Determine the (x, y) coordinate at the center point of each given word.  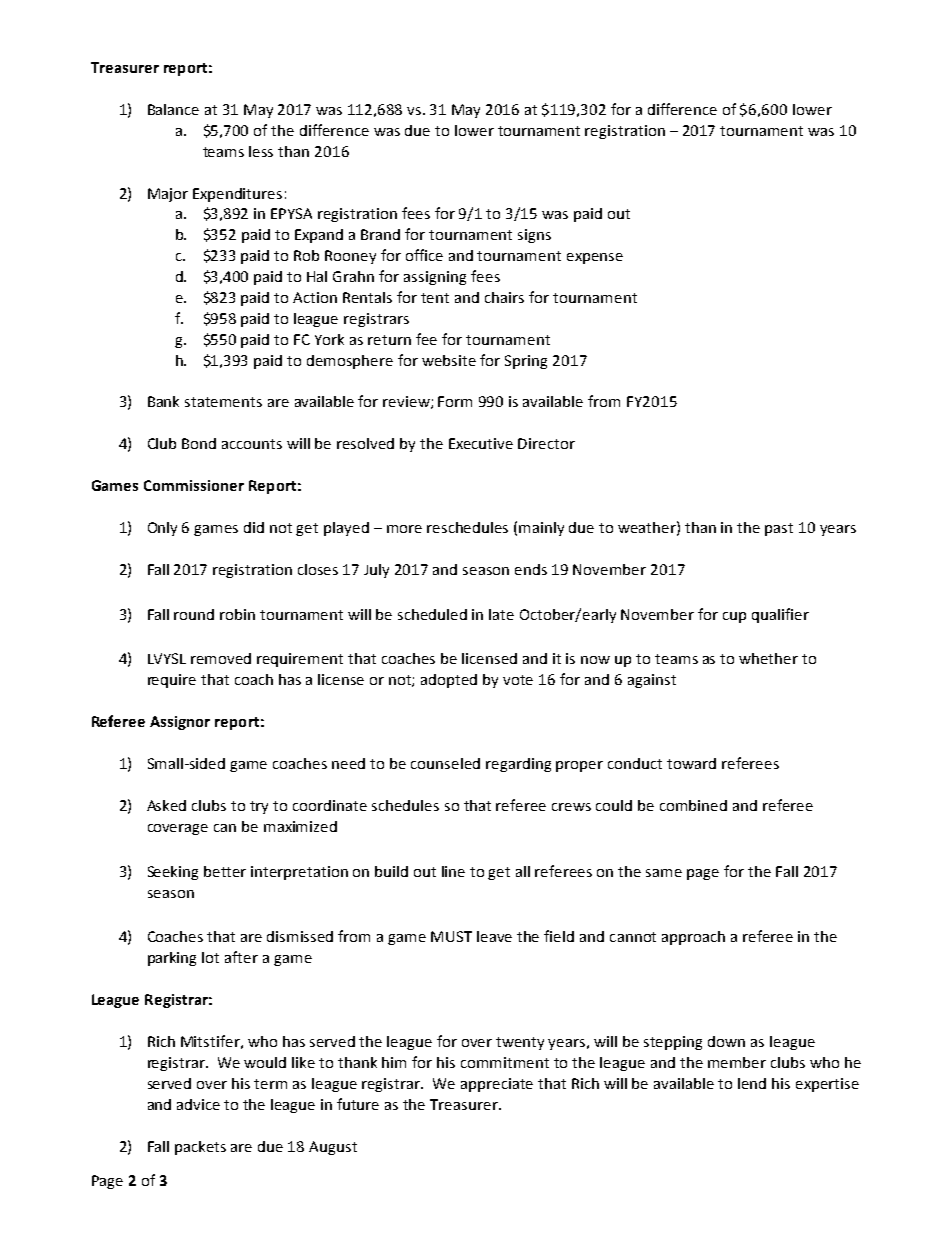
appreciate (497, 1085)
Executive (481, 443)
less (261, 151)
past (779, 529)
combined (693, 805)
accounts (252, 444)
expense (595, 258)
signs (534, 236)
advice (198, 1104)
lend (752, 1083)
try (259, 807)
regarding (518, 765)
